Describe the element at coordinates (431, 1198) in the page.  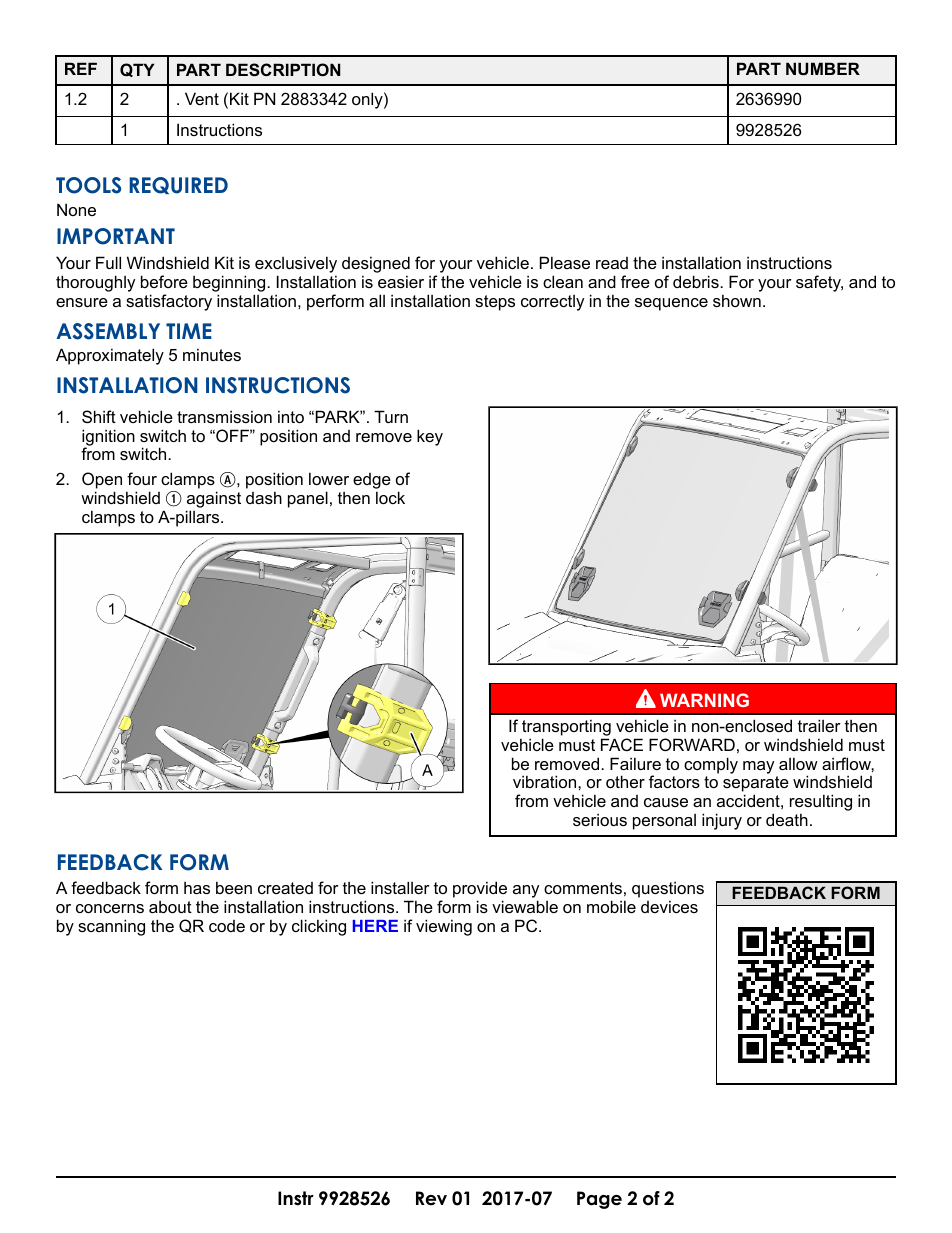
I see `Rev` at that location.
